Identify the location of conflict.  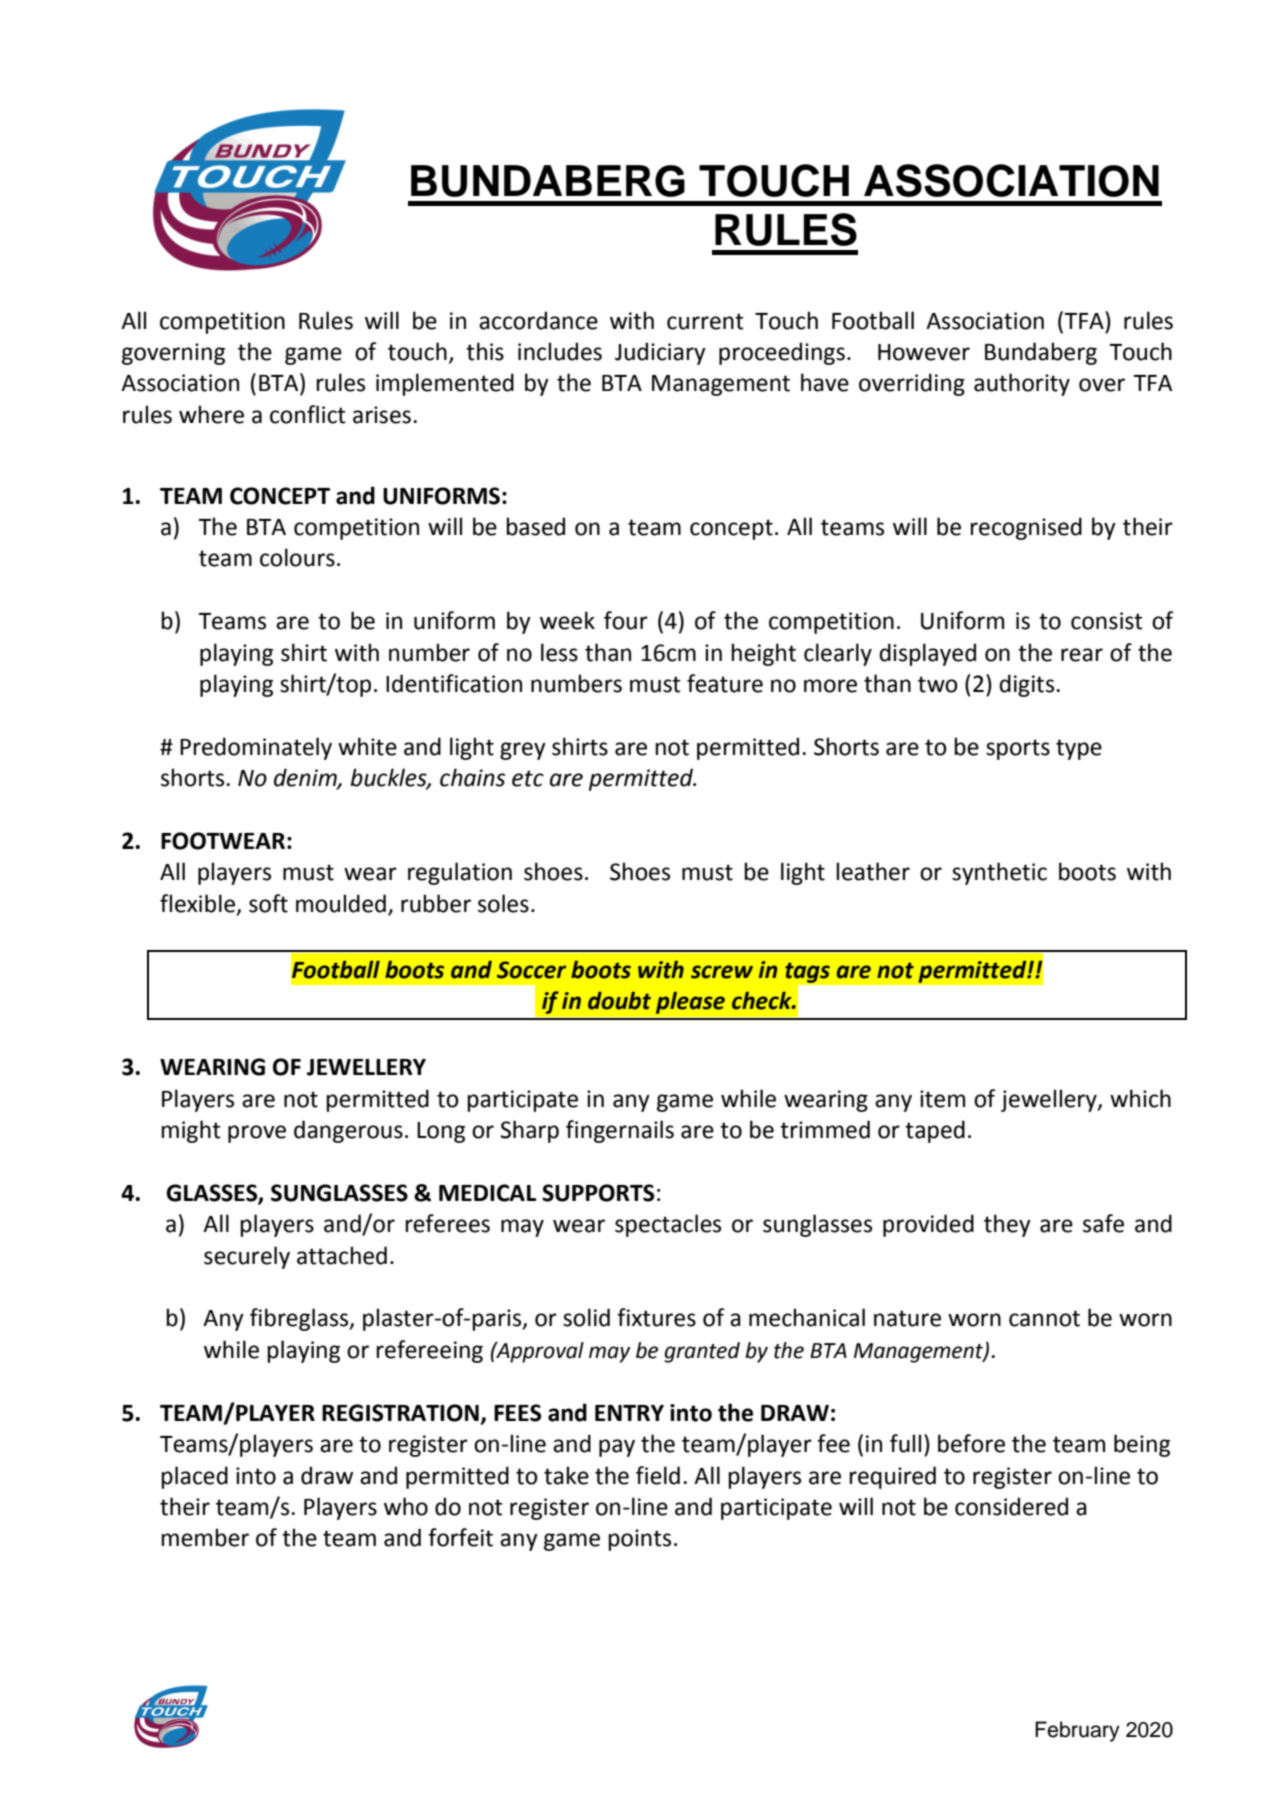
(308, 414).
